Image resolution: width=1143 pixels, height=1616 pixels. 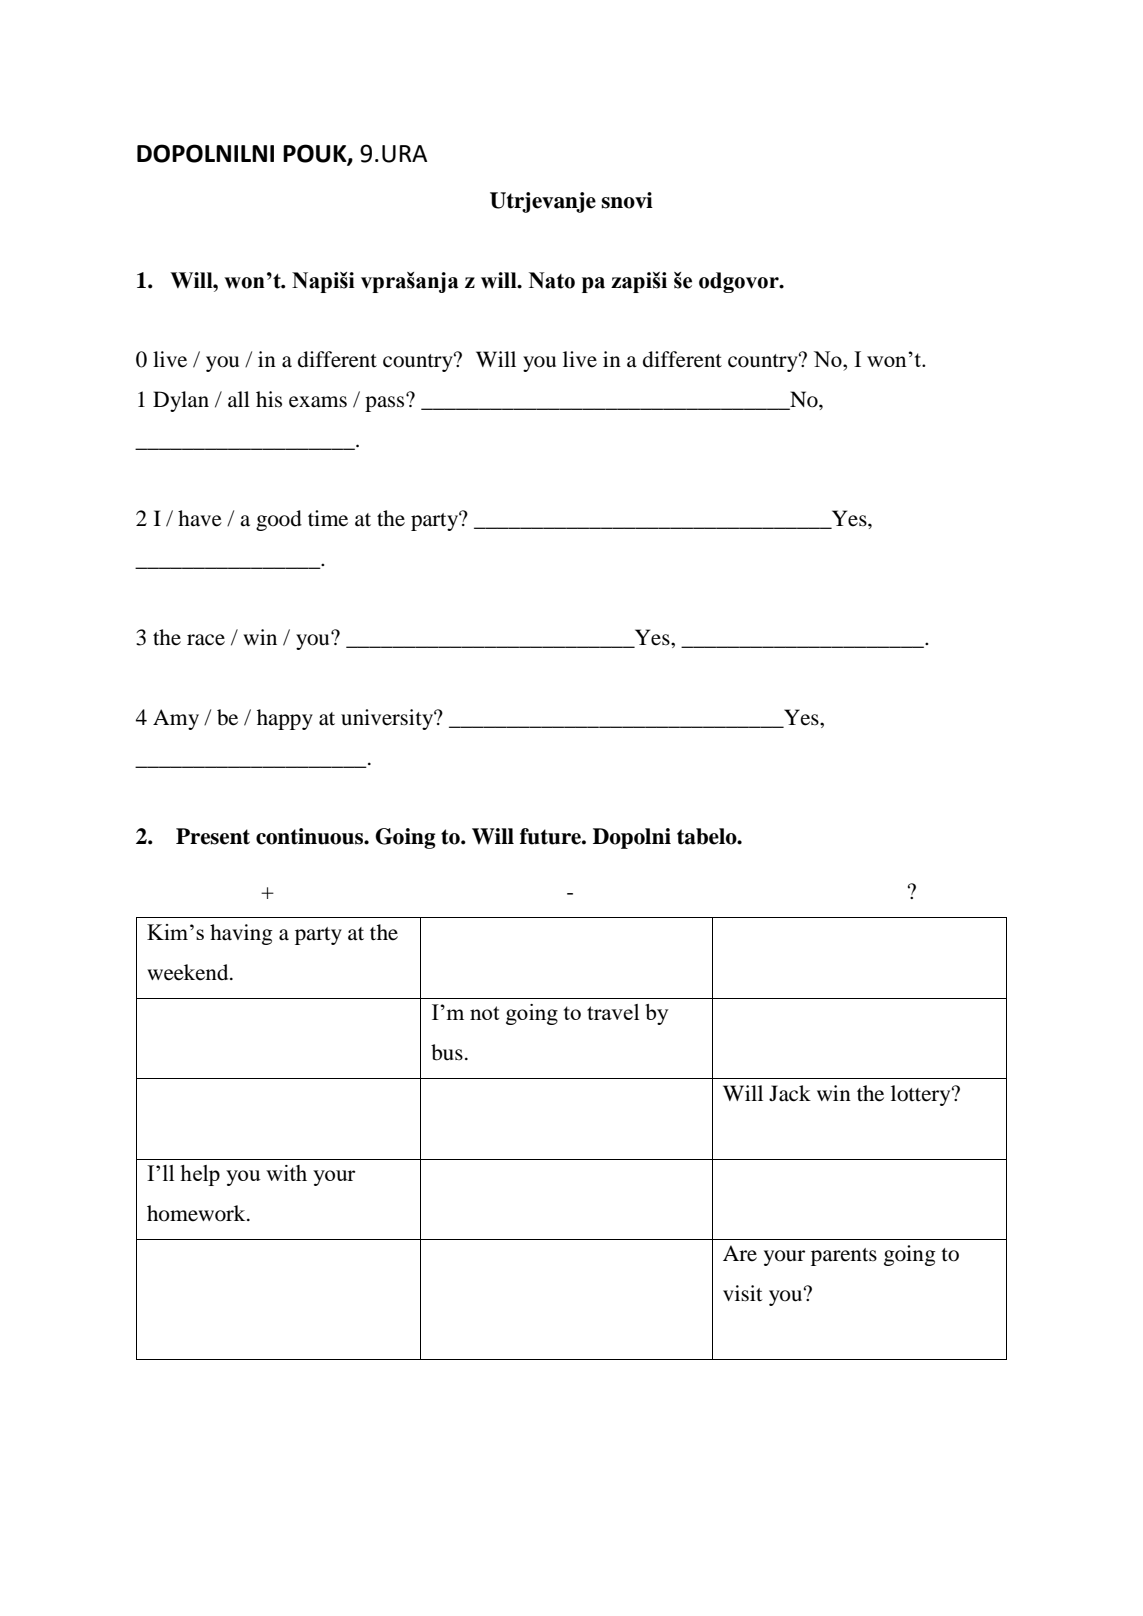 I want to click on happy, so click(x=285, y=719).
